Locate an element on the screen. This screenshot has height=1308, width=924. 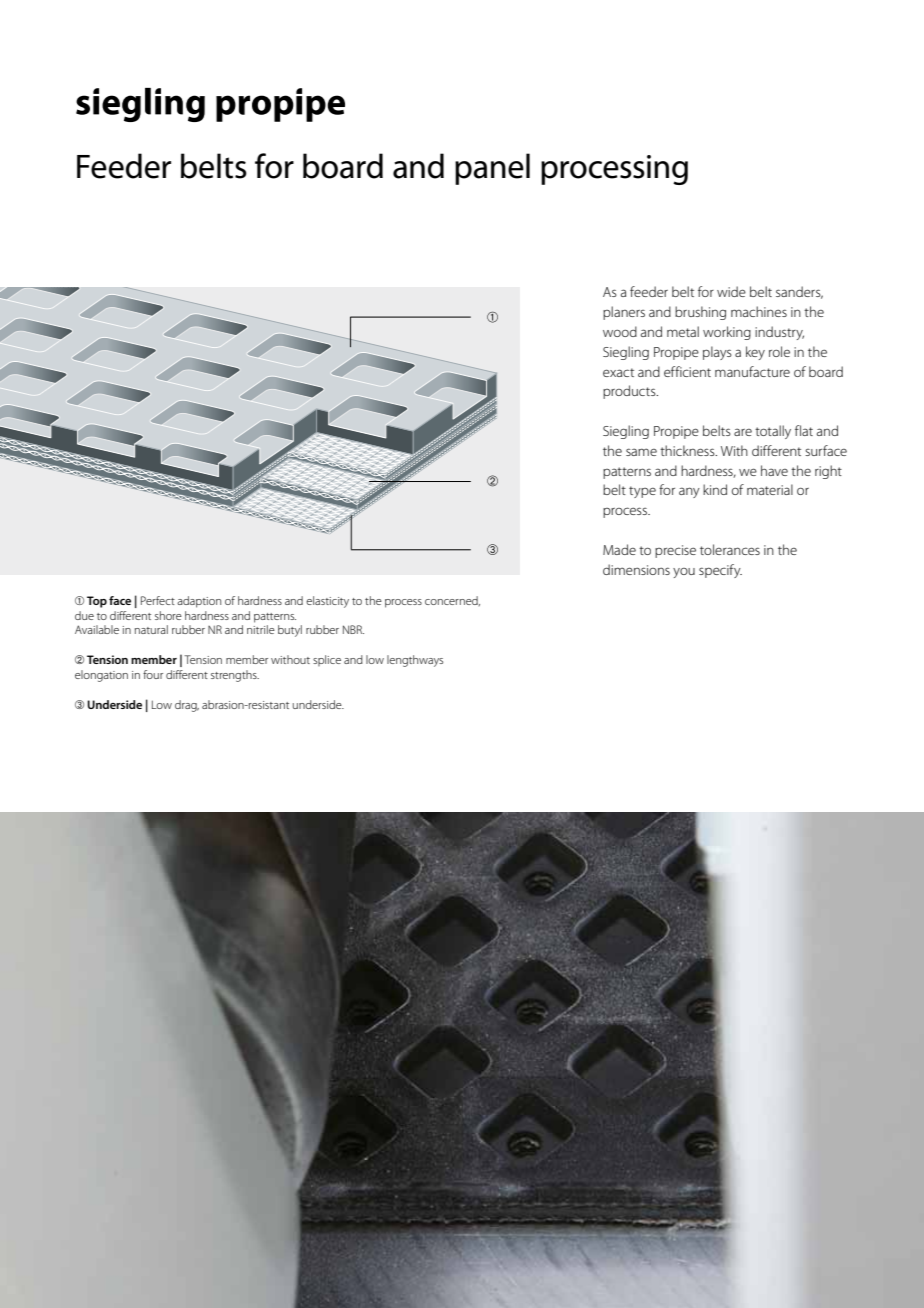
wide is located at coordinates (731, 291).
